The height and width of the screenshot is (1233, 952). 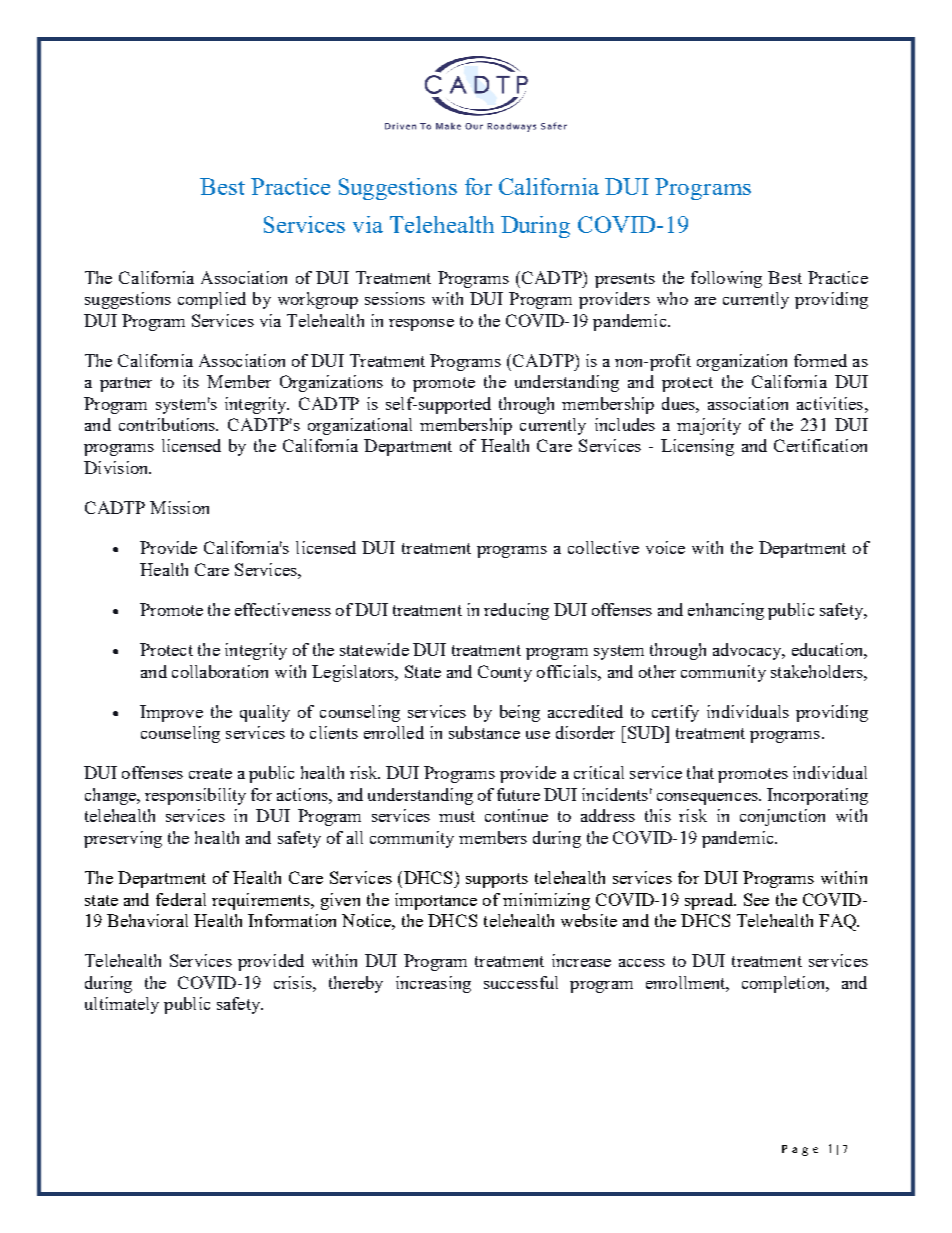 What do you see at coordinates (603, 547) in the screenshot?
I see `collective` at bounding box center [603, 547].
